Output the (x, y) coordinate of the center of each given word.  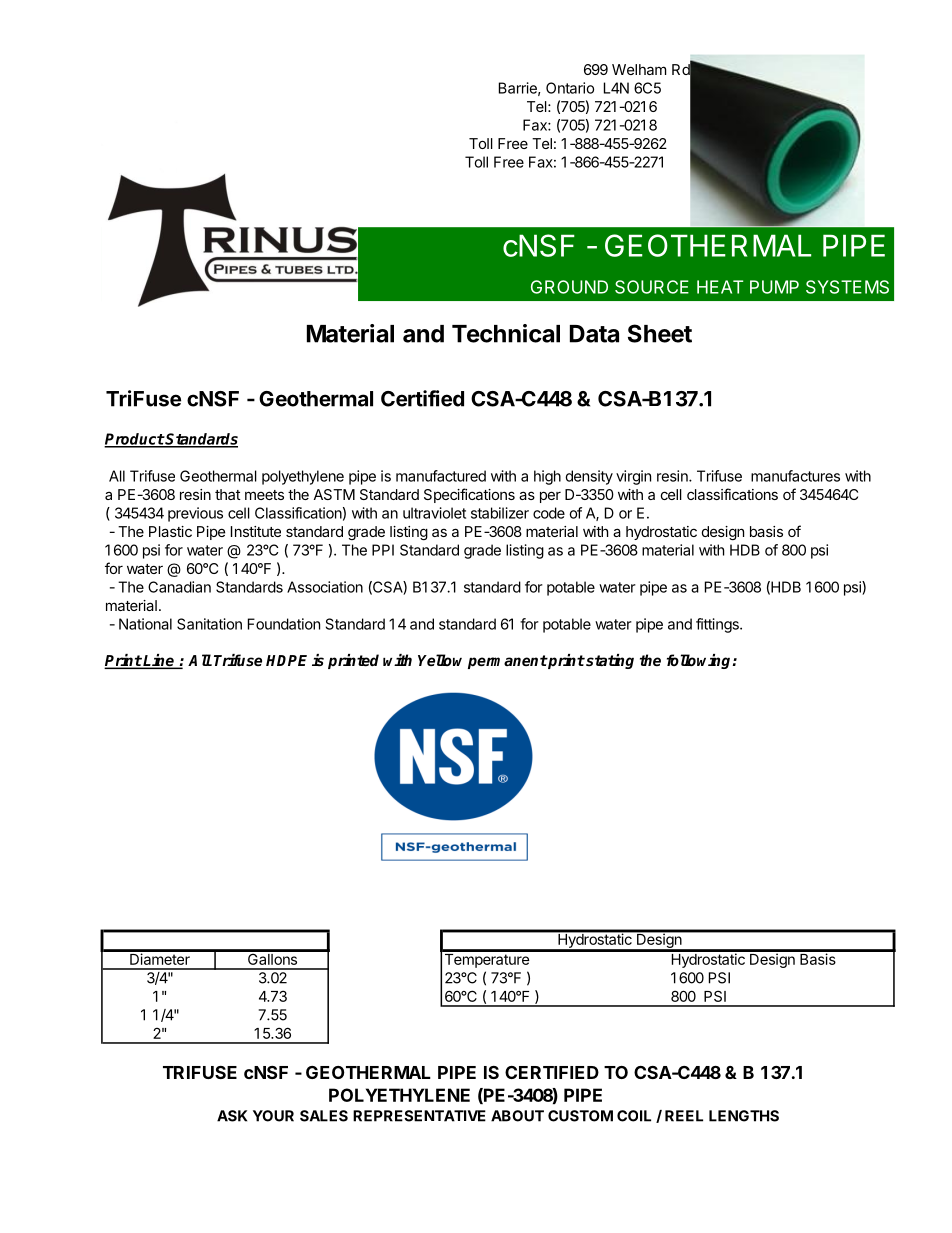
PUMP (774, 287)
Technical (506, 333)
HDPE (286, 660)
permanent (507, 662)
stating (609, 661)
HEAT (720, 287)
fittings (718, 625)
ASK (232, 1116)
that (228, 494)
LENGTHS (744, 1116)
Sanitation (209, 624)
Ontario (570, 88)
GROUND (569, 287)
